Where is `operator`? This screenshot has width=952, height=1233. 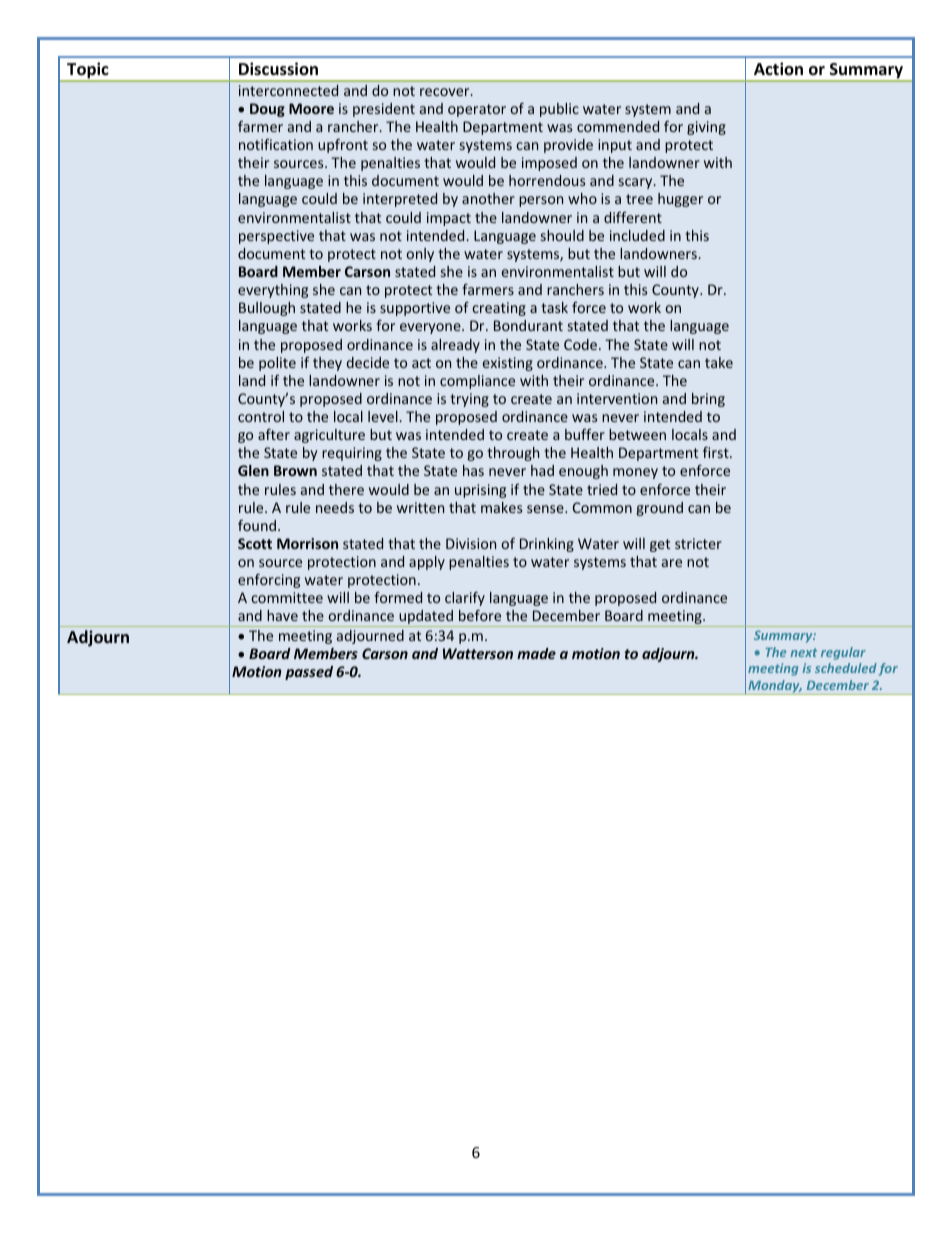 operator is located at coordinates (477, 110).
